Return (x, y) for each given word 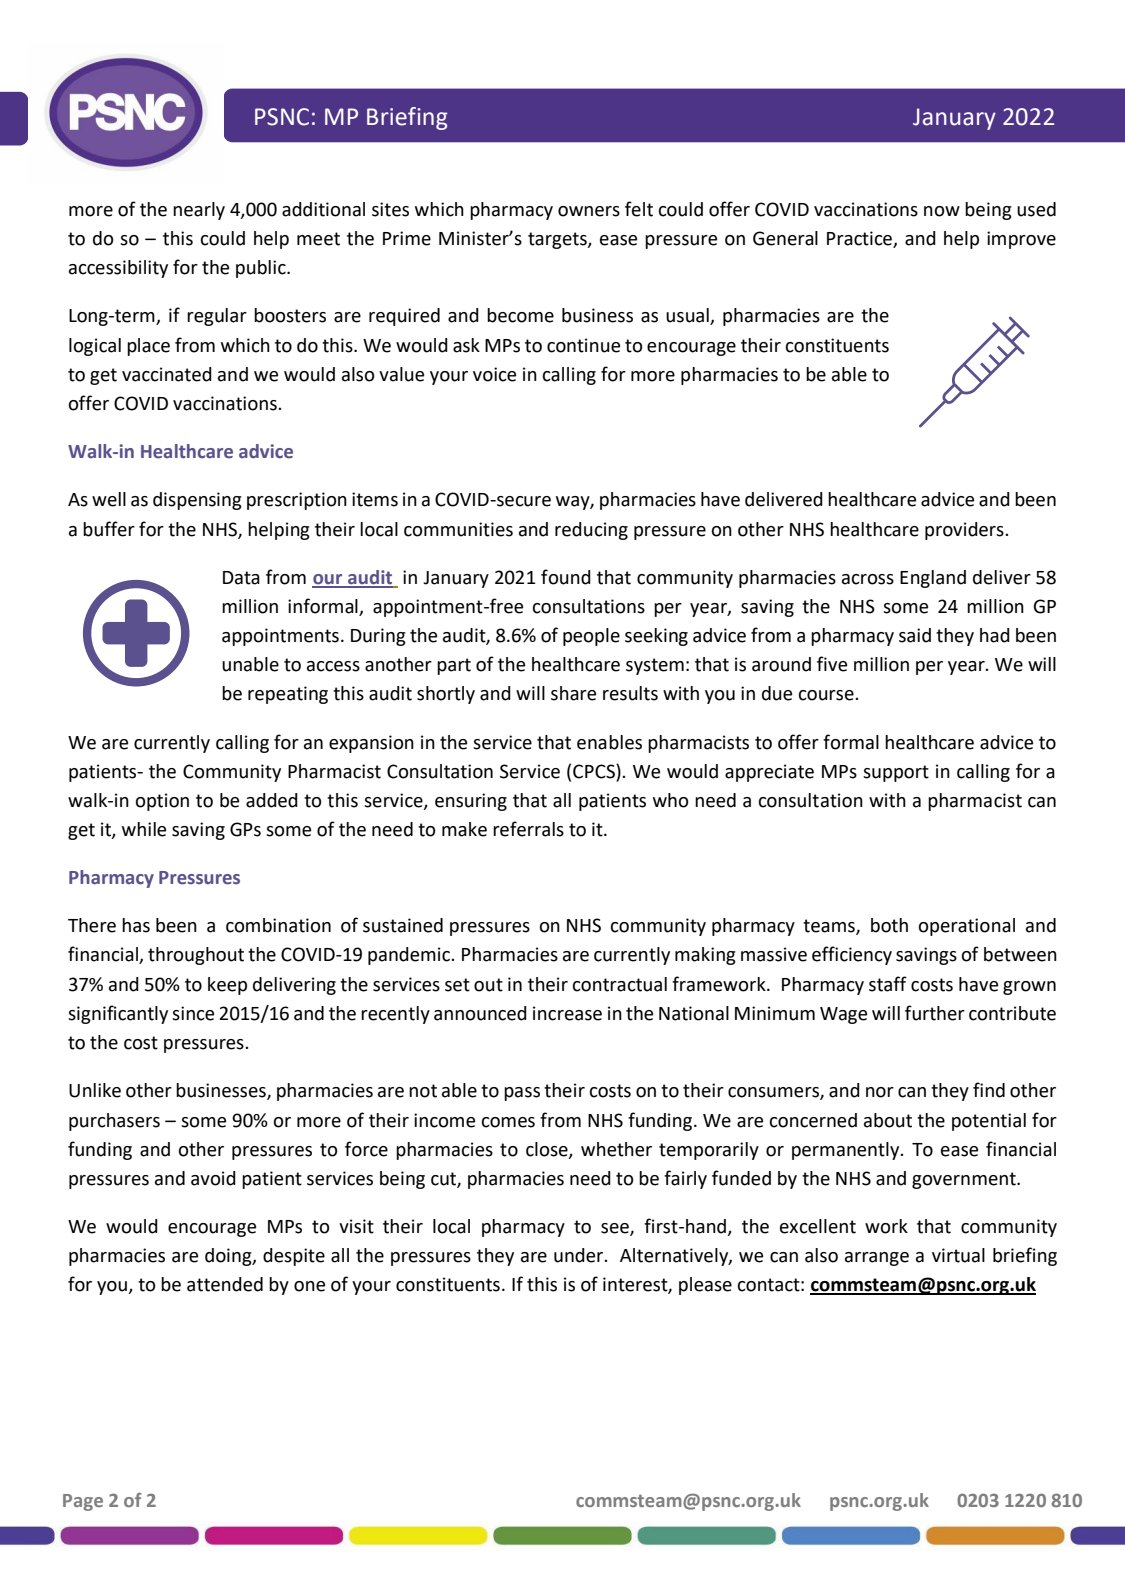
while (144, 829)
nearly (199, 211)
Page (83, 1502)
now (942, 211)
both (889, 925)
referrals (528, 829)
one (309, 1286)
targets (558, 240)
